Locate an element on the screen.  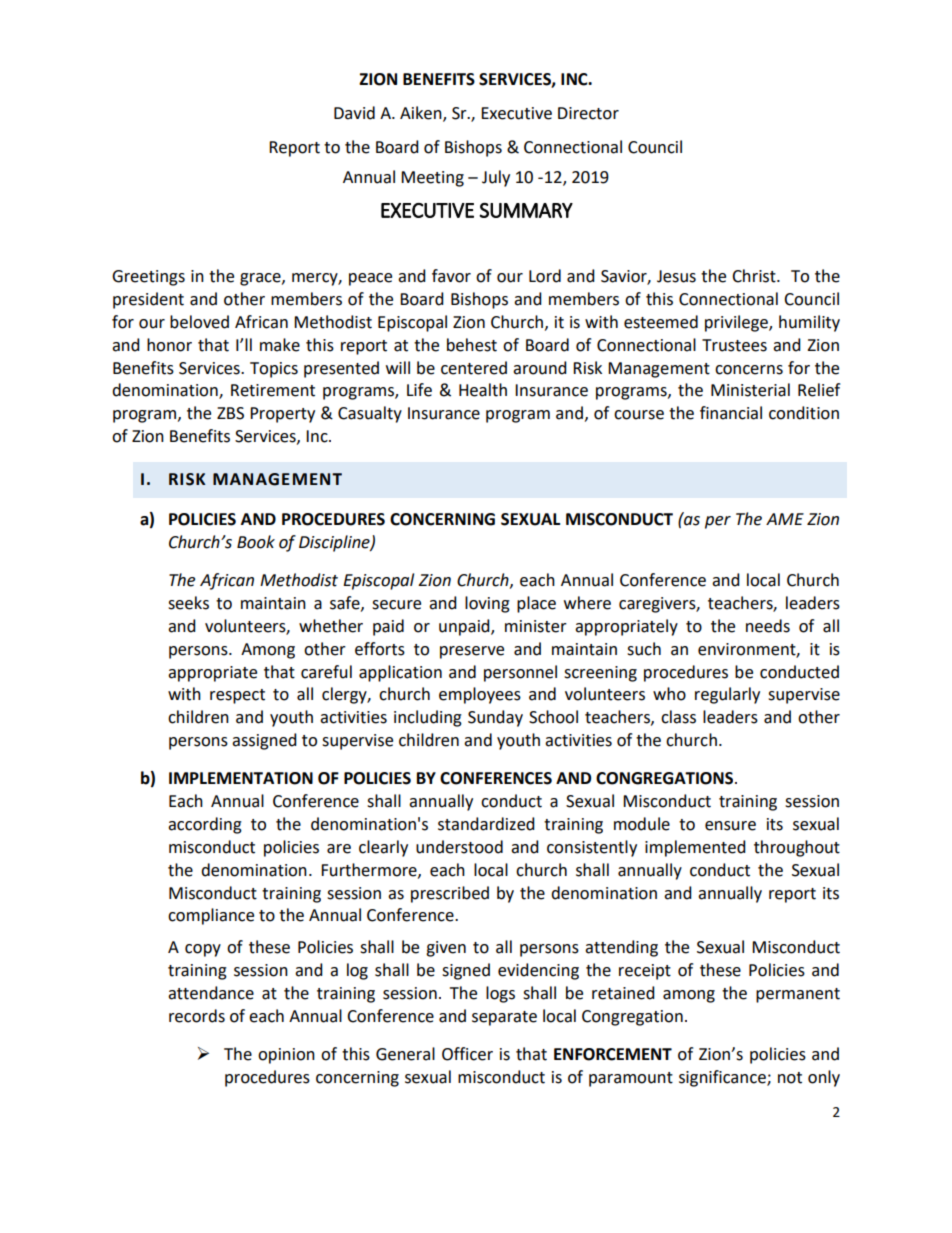
significance is located at coordinates (723, 1078).
